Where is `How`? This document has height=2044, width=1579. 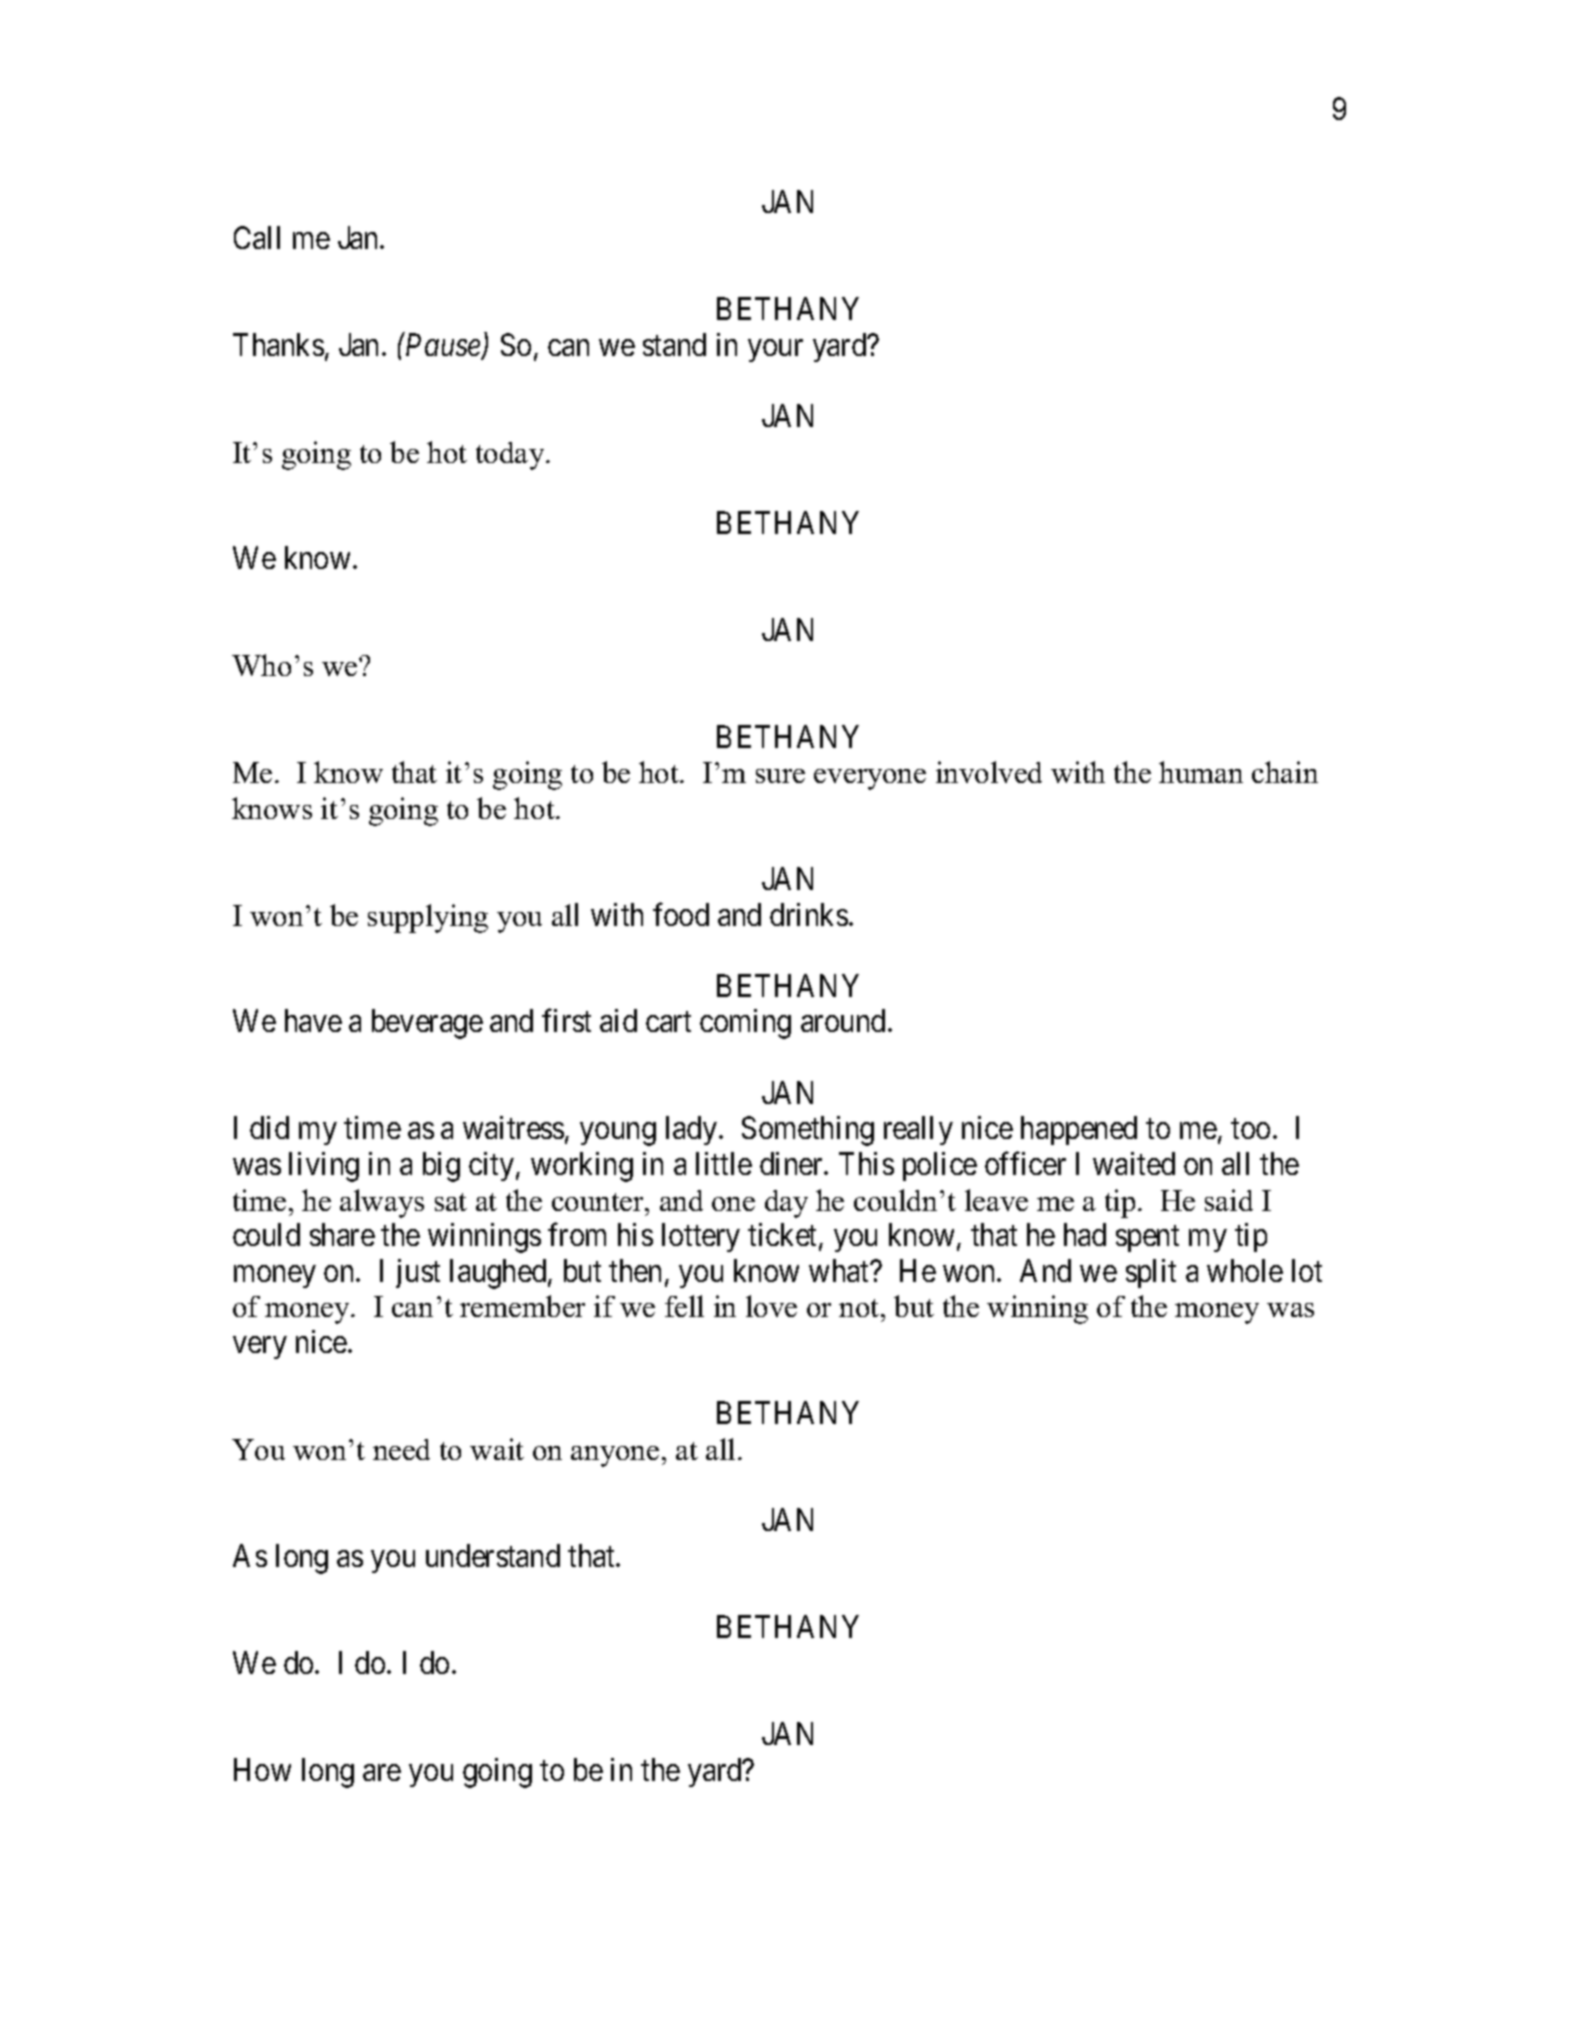
How is located at coordinates (262, 1769).
